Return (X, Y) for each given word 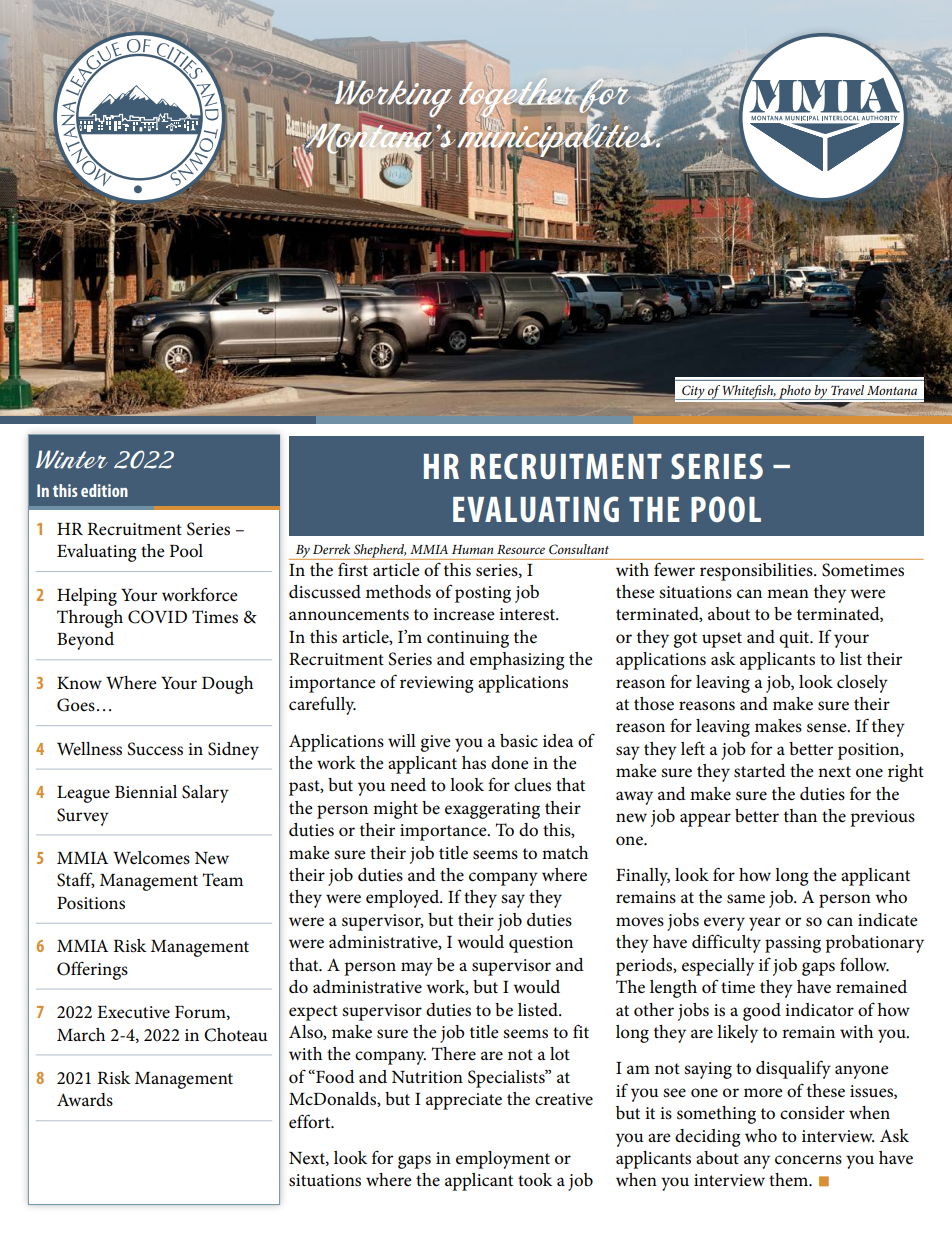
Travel (847, 390)
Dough (227, 685)
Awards (85, 1100)
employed (404, 899)
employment (503, 1160)
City (693, 392)
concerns (808, 1160)
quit (795, 639)
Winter (72, 459)
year (765, 924)
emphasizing (517, 661)
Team (223, 880)
